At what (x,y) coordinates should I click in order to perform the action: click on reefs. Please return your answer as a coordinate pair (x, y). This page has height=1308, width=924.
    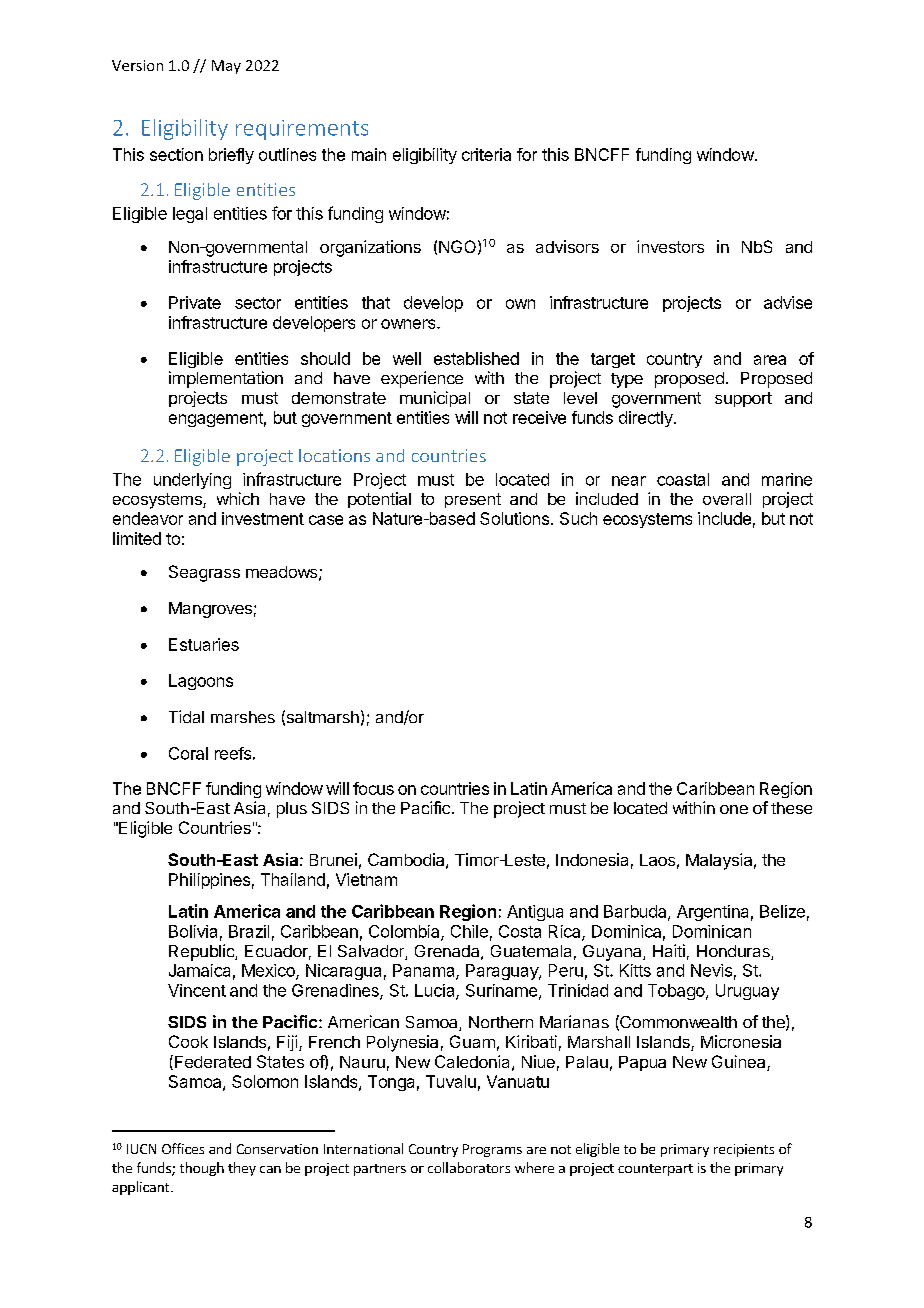
    Looking at the image, I should click on (233, 753).
